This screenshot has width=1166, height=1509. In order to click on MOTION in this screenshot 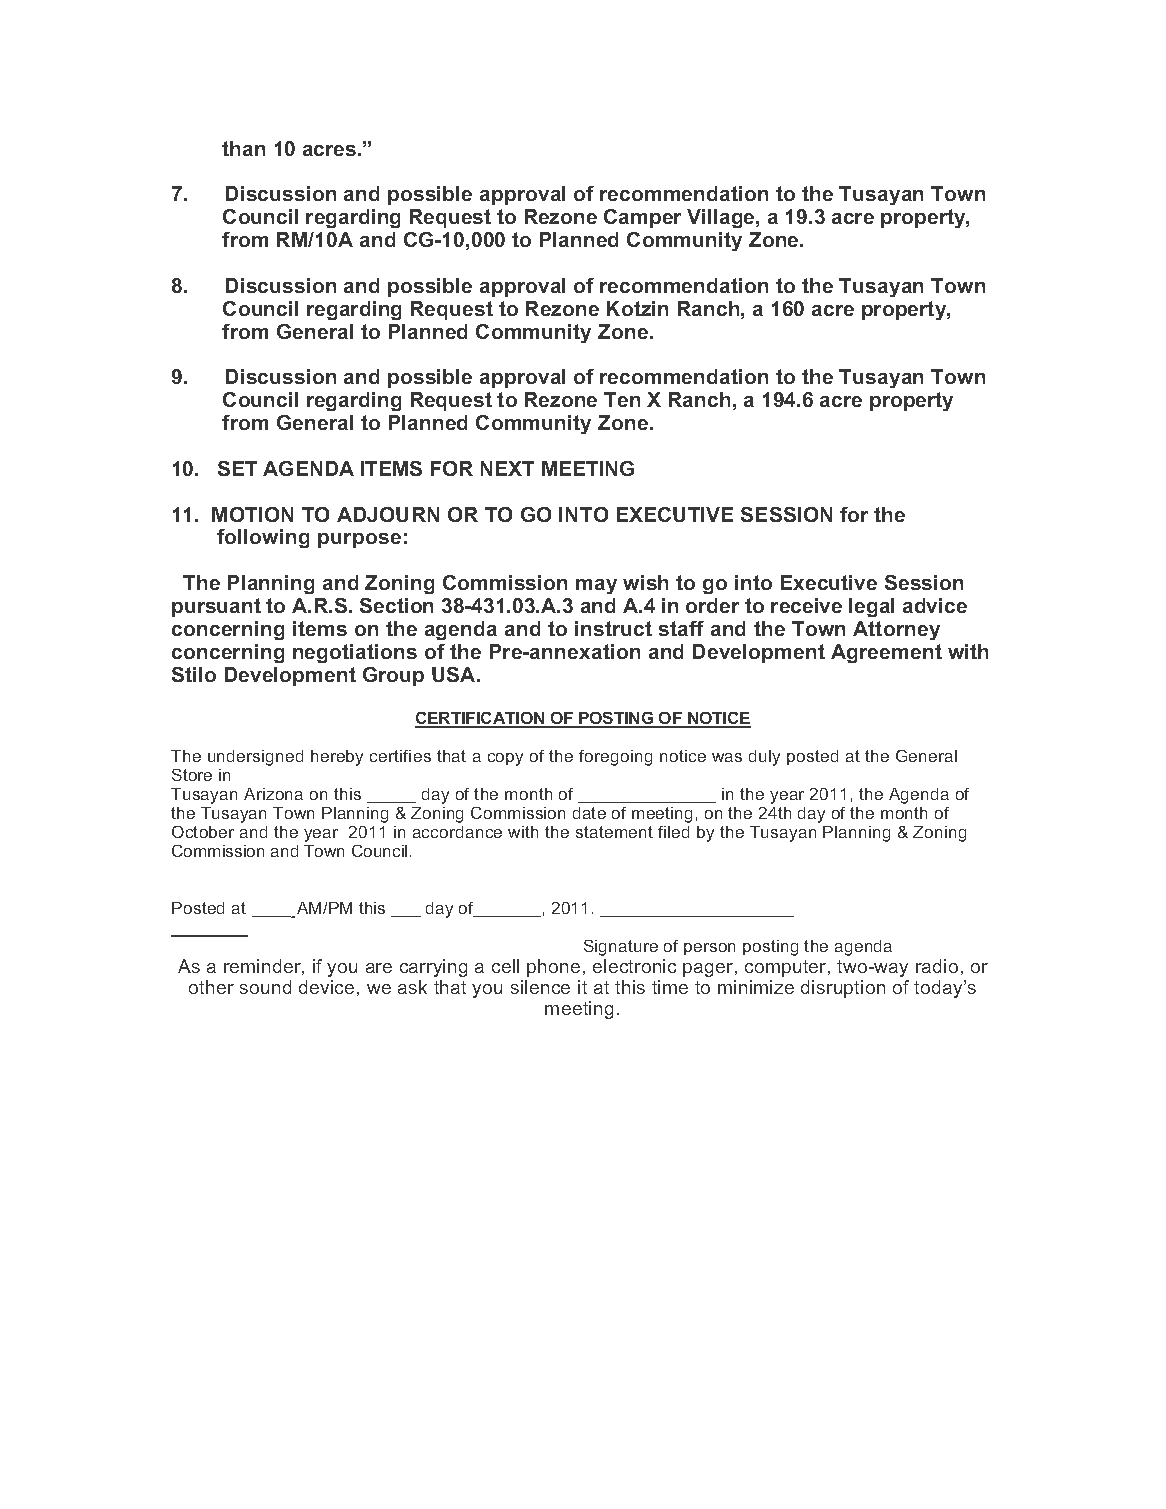, I will do `click(252, 514)`.
